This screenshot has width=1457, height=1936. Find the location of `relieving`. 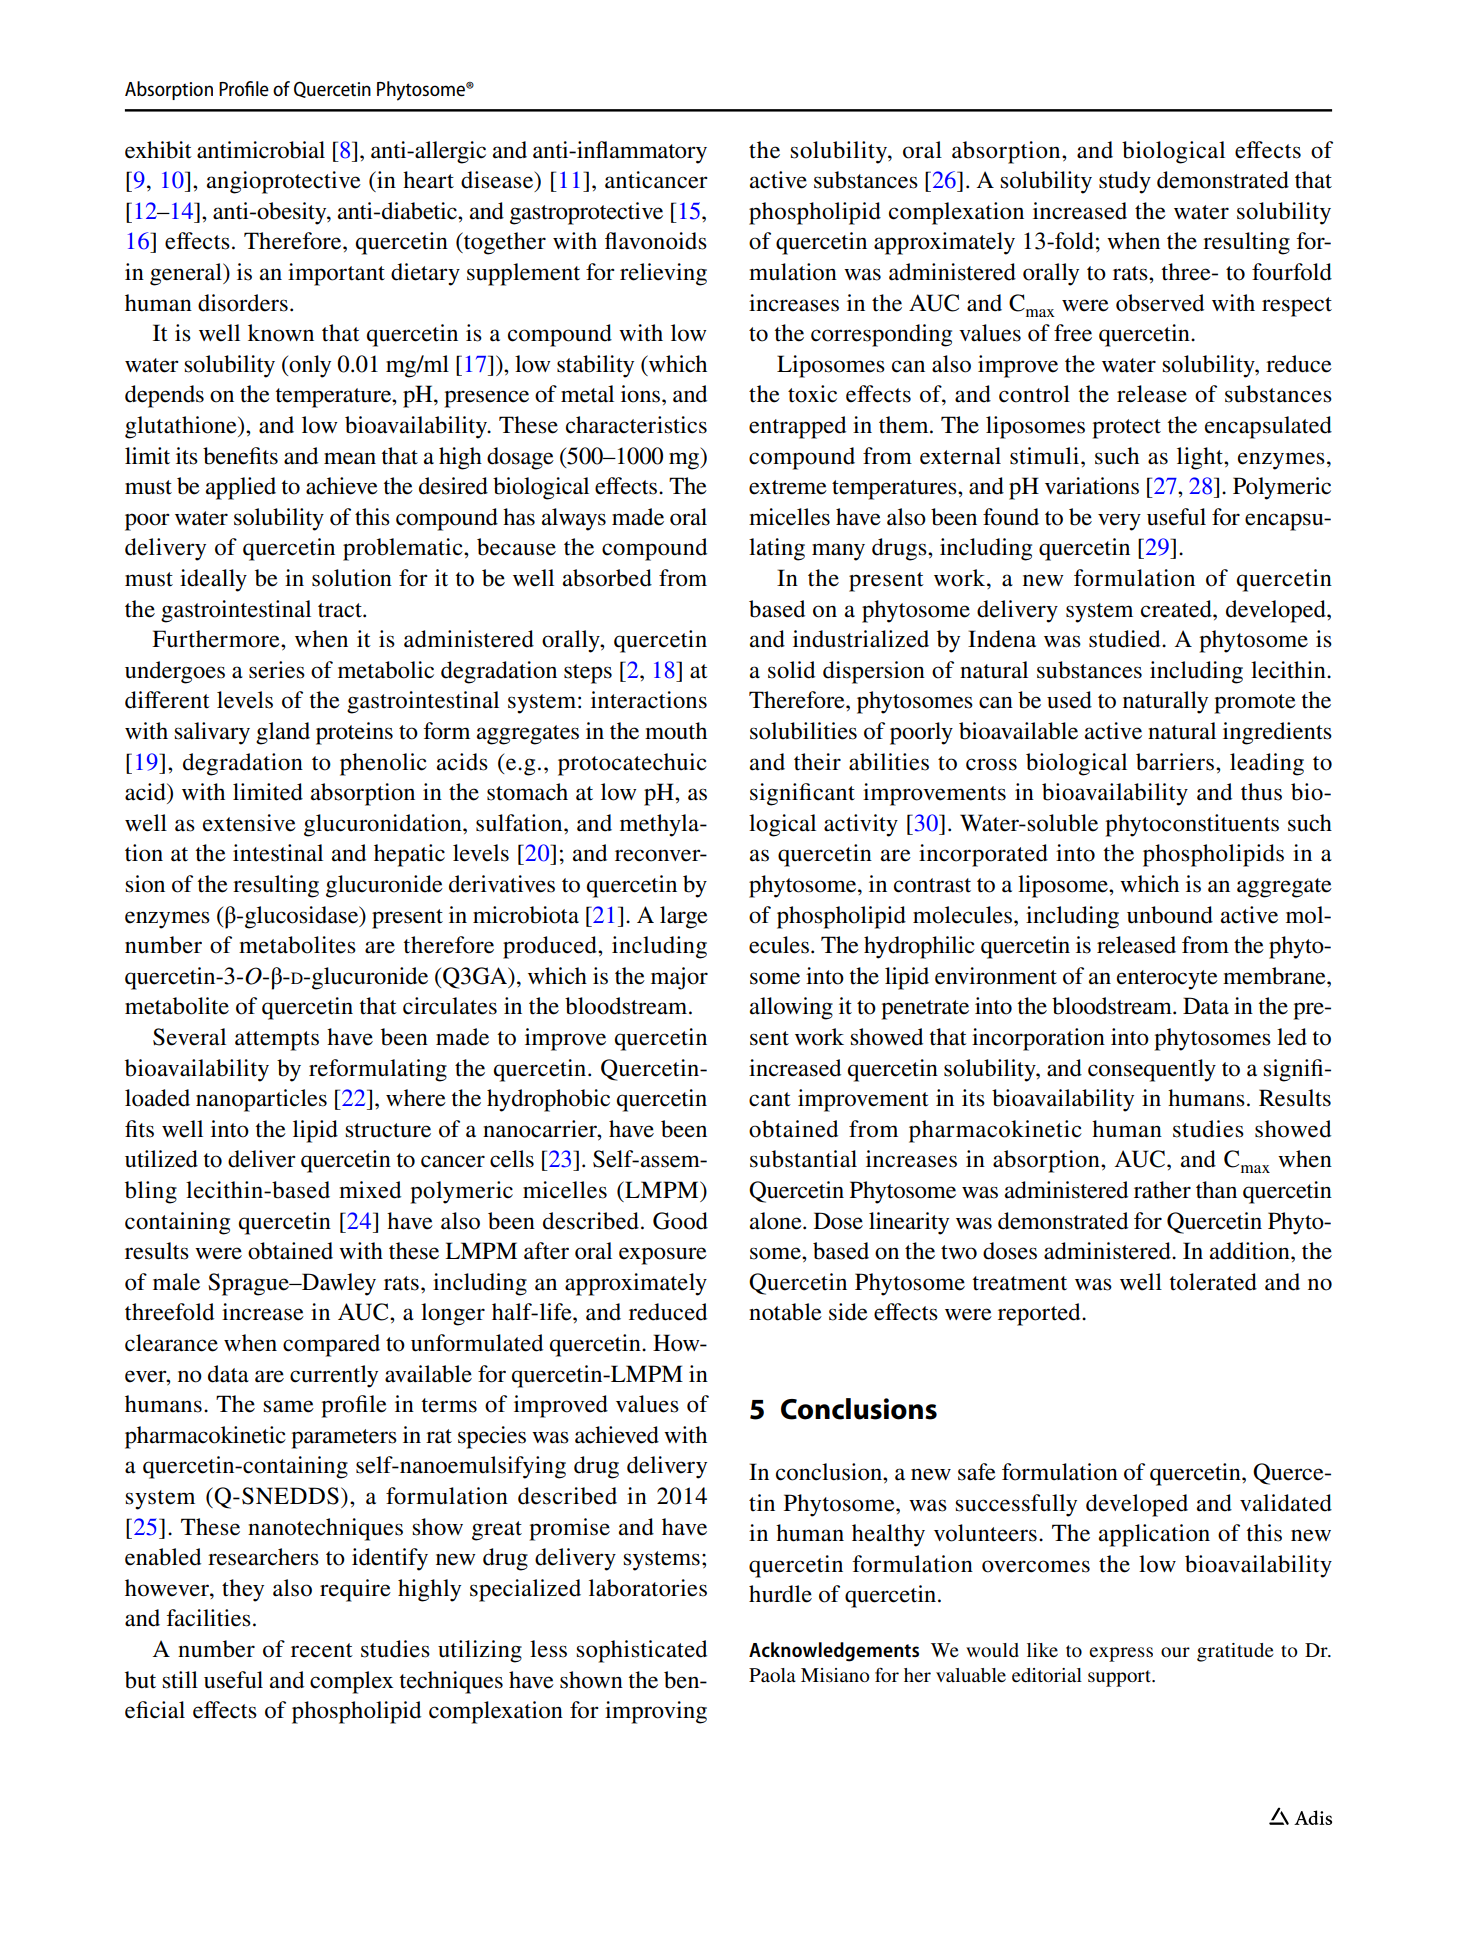

relieving is located at coordinates (663, 274).
